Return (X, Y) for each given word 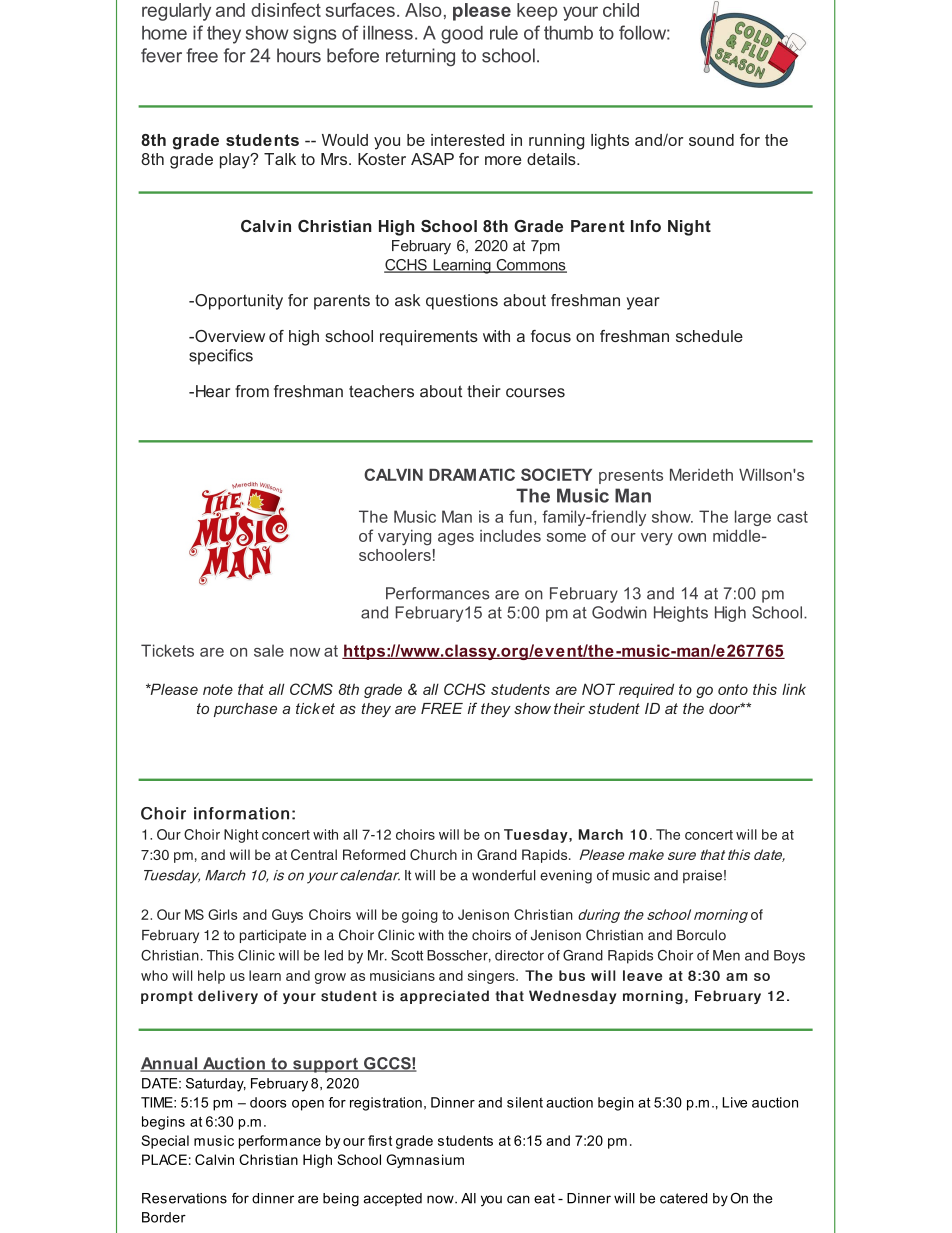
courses (535, 393)
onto (733, 689)
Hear (213, 391)
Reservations (184, 1198)
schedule (709, 336)
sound (711, 140)
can (518, 1199)
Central (314, 854)
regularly (176, 12)
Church (433, 854)
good (462, 35)
